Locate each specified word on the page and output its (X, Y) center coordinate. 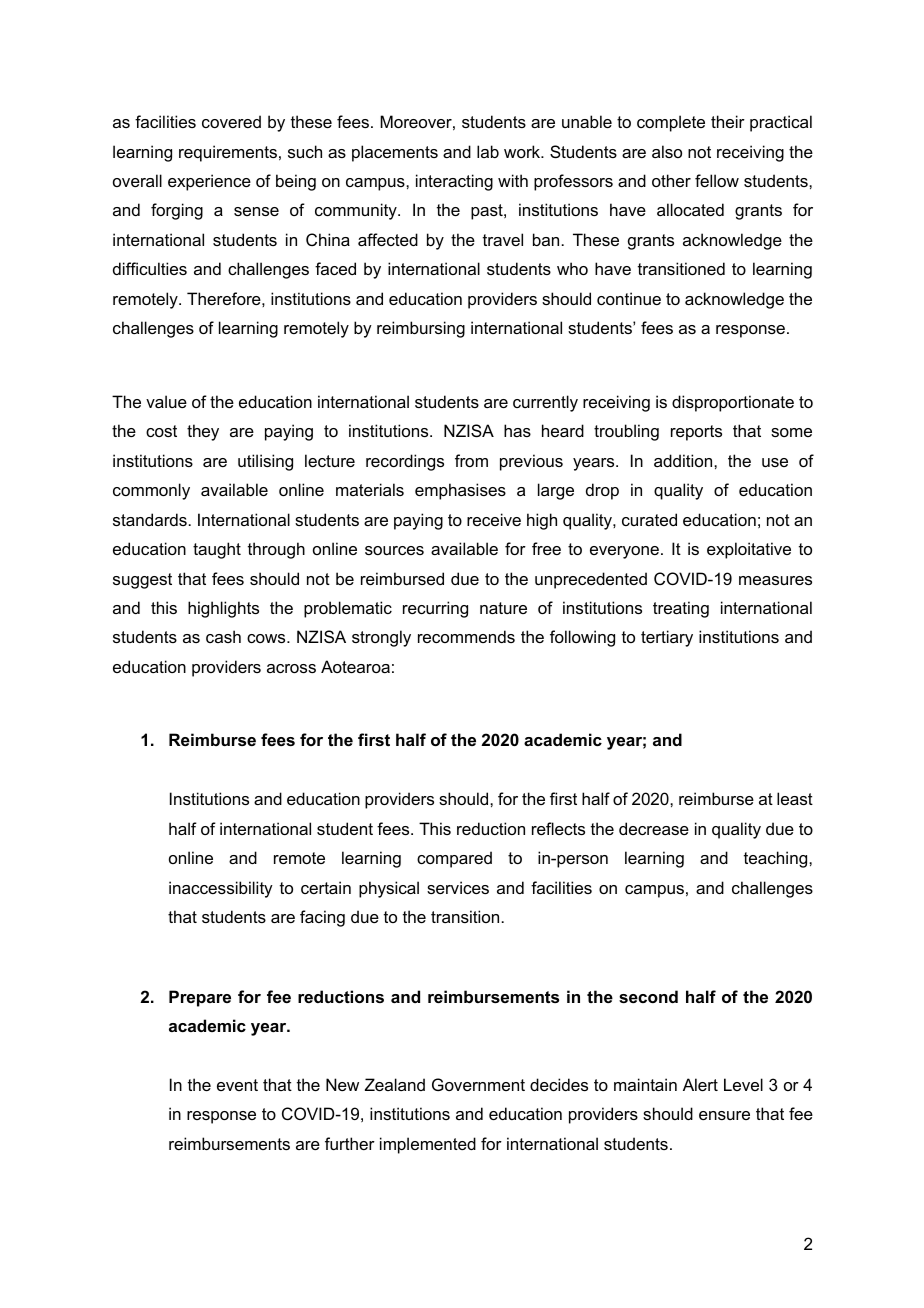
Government (478, 1084)
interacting (454, 182)
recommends (466, 636)
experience (209, 182)
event (237, 1085)
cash (223, 636)
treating (681, 609)
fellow (717, 180)
